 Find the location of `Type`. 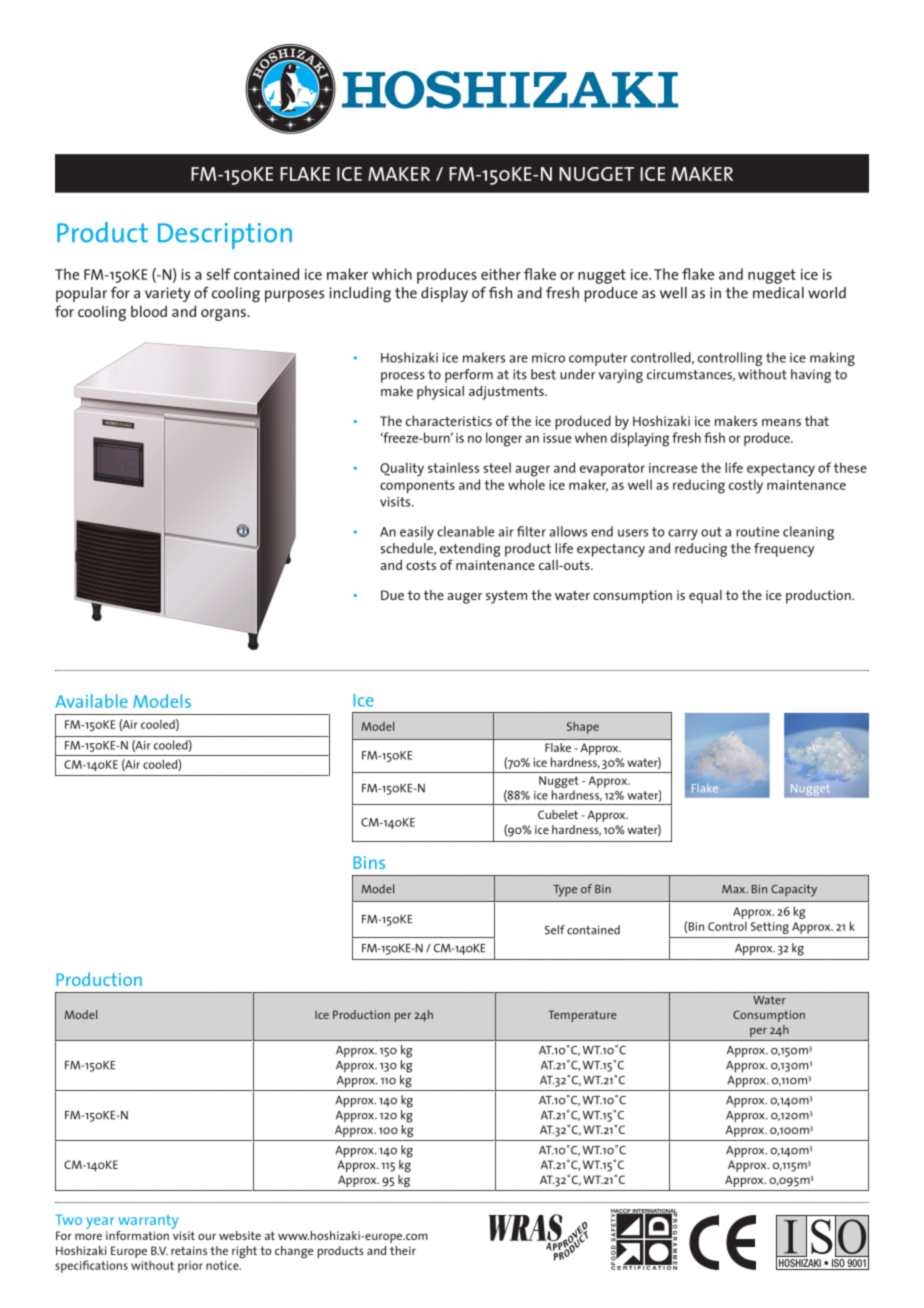

Type is located at coordinates (565, 891).
